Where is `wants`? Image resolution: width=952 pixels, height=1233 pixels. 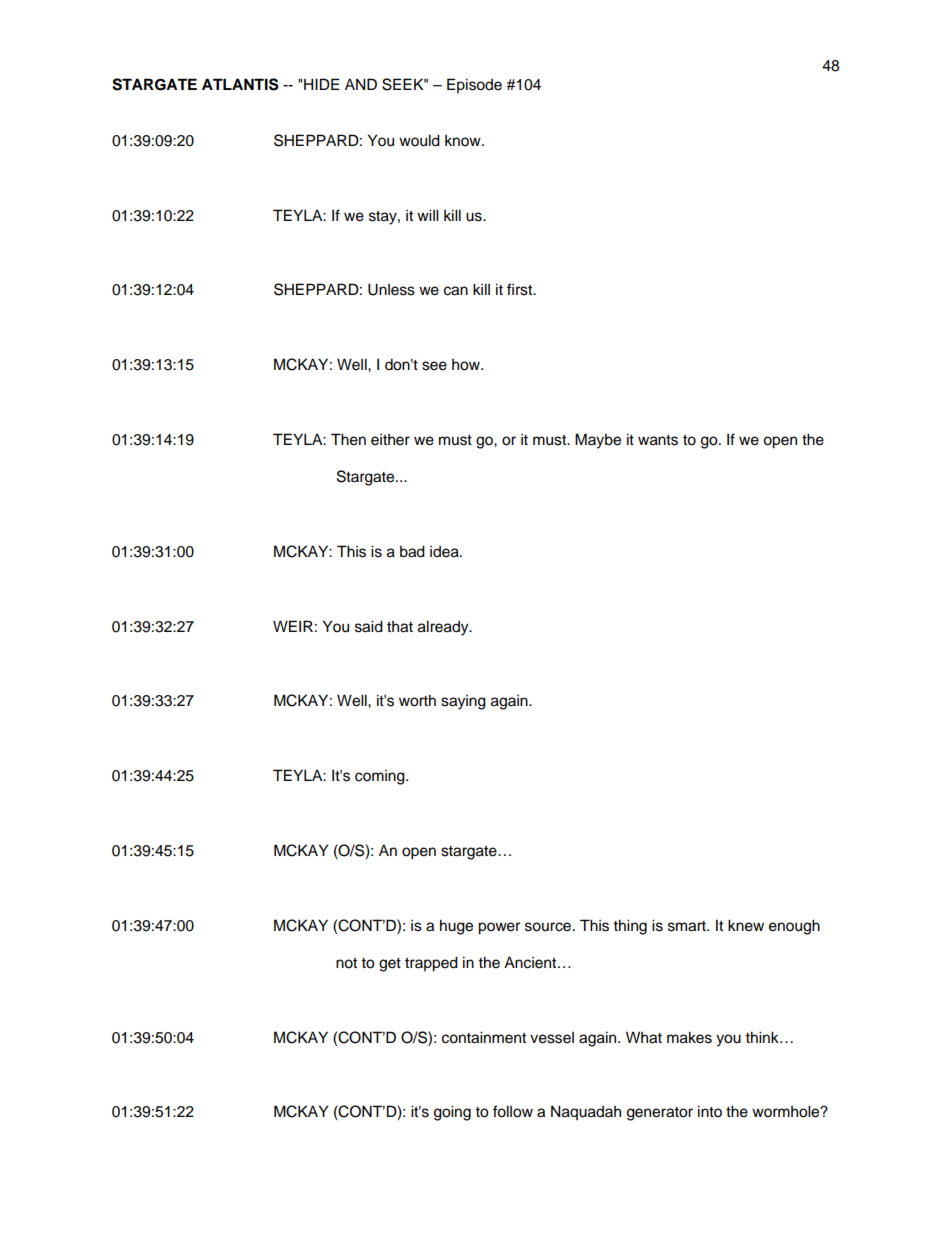 wants is located at coordinates (658, 440).
